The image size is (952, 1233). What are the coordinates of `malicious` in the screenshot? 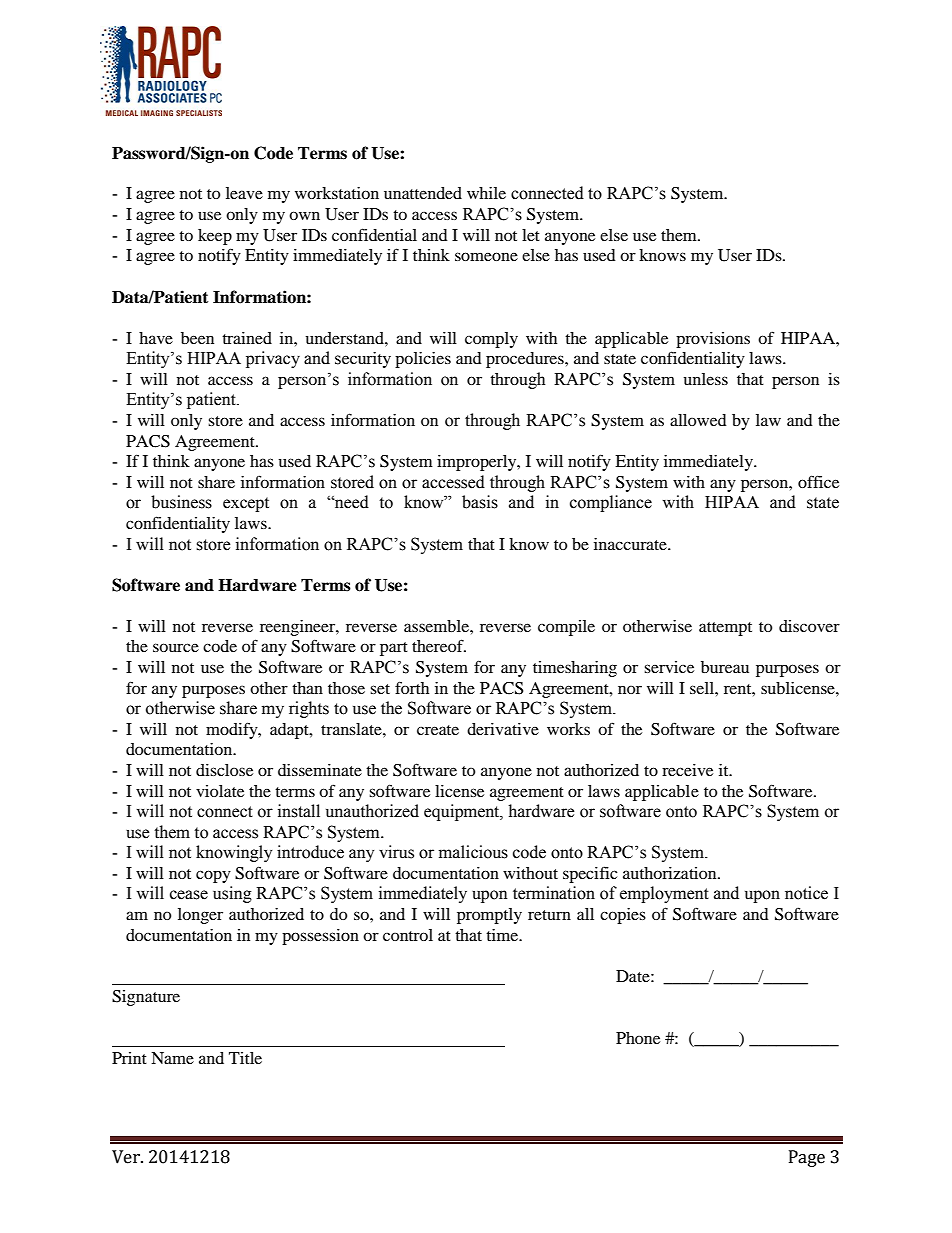 It's located at (473, 852).
